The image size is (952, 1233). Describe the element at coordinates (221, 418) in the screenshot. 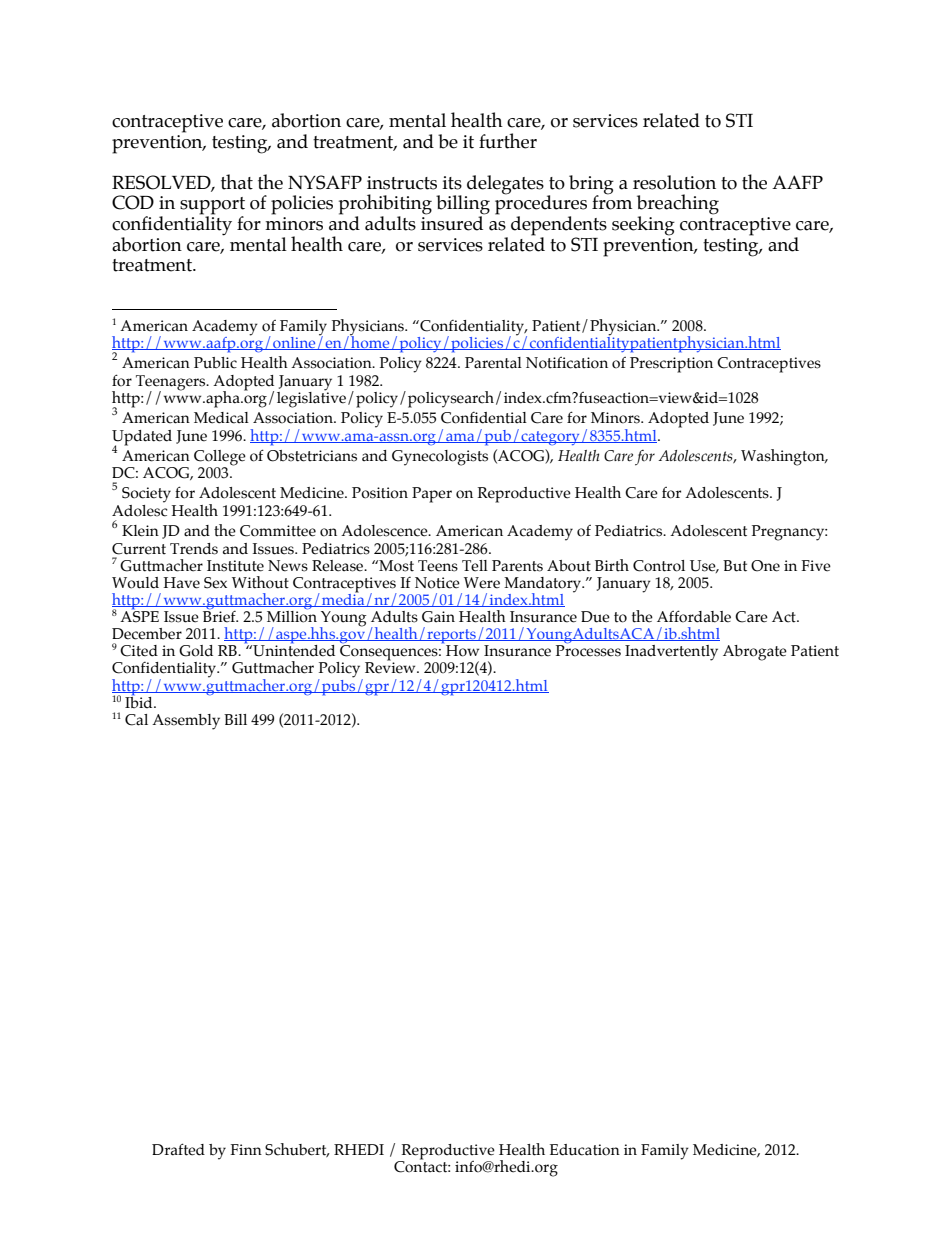

I see `Medical` at that location.
